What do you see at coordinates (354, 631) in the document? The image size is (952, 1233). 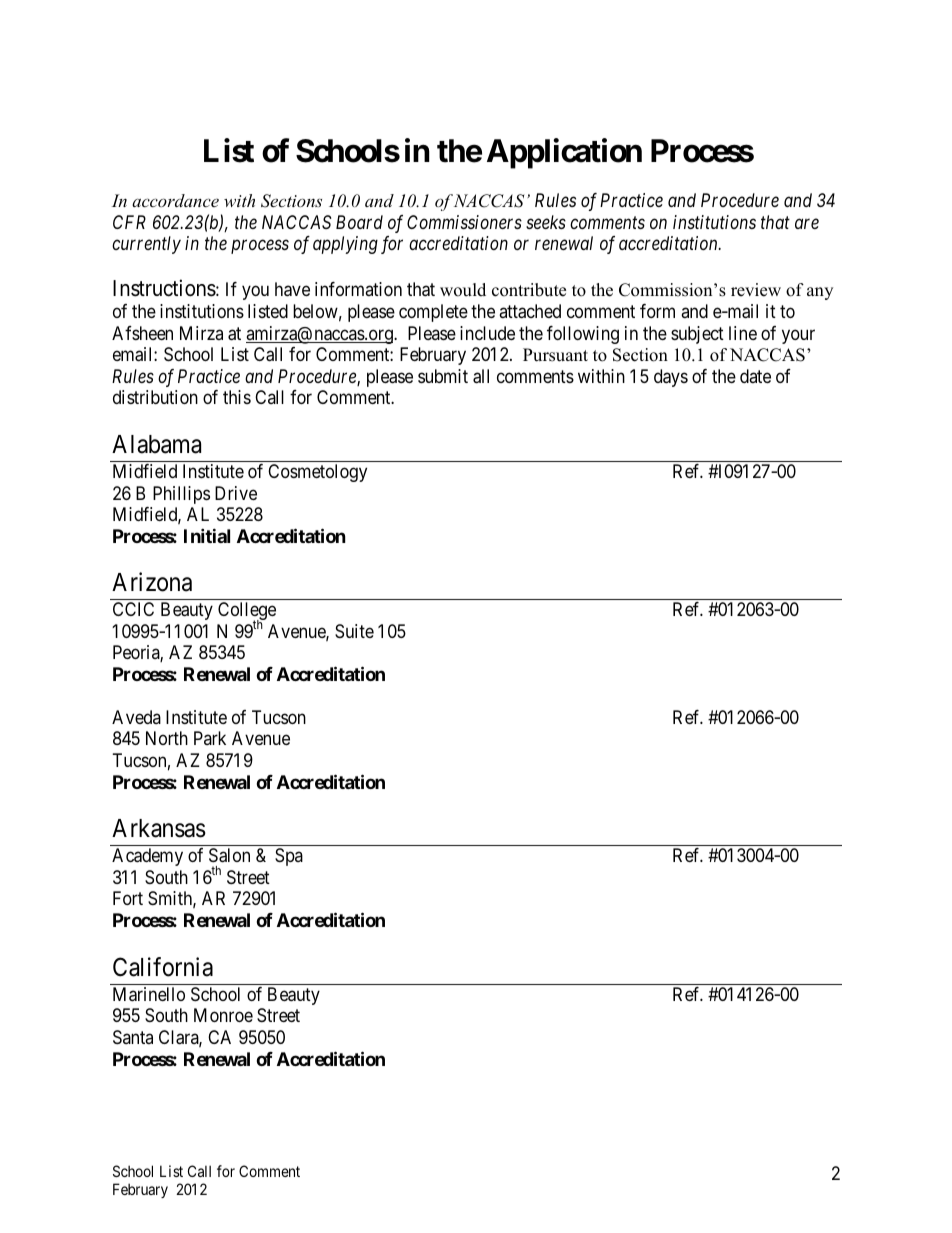 I see `Suite` at bounding box center [354, 631].
